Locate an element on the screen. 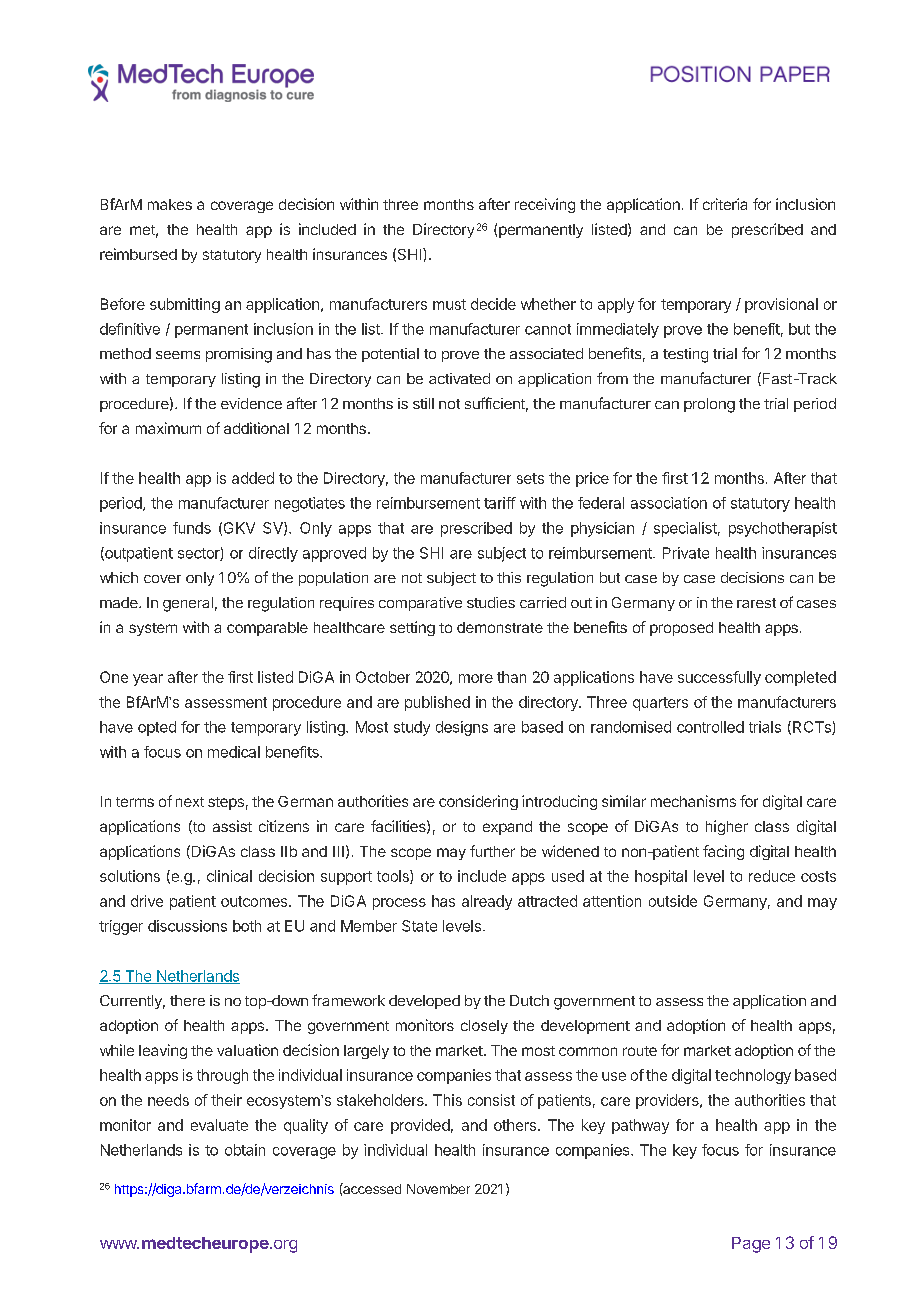 The height and width of the screenshot is (1309, 924). criteria is located at coordinates (725, 204).
